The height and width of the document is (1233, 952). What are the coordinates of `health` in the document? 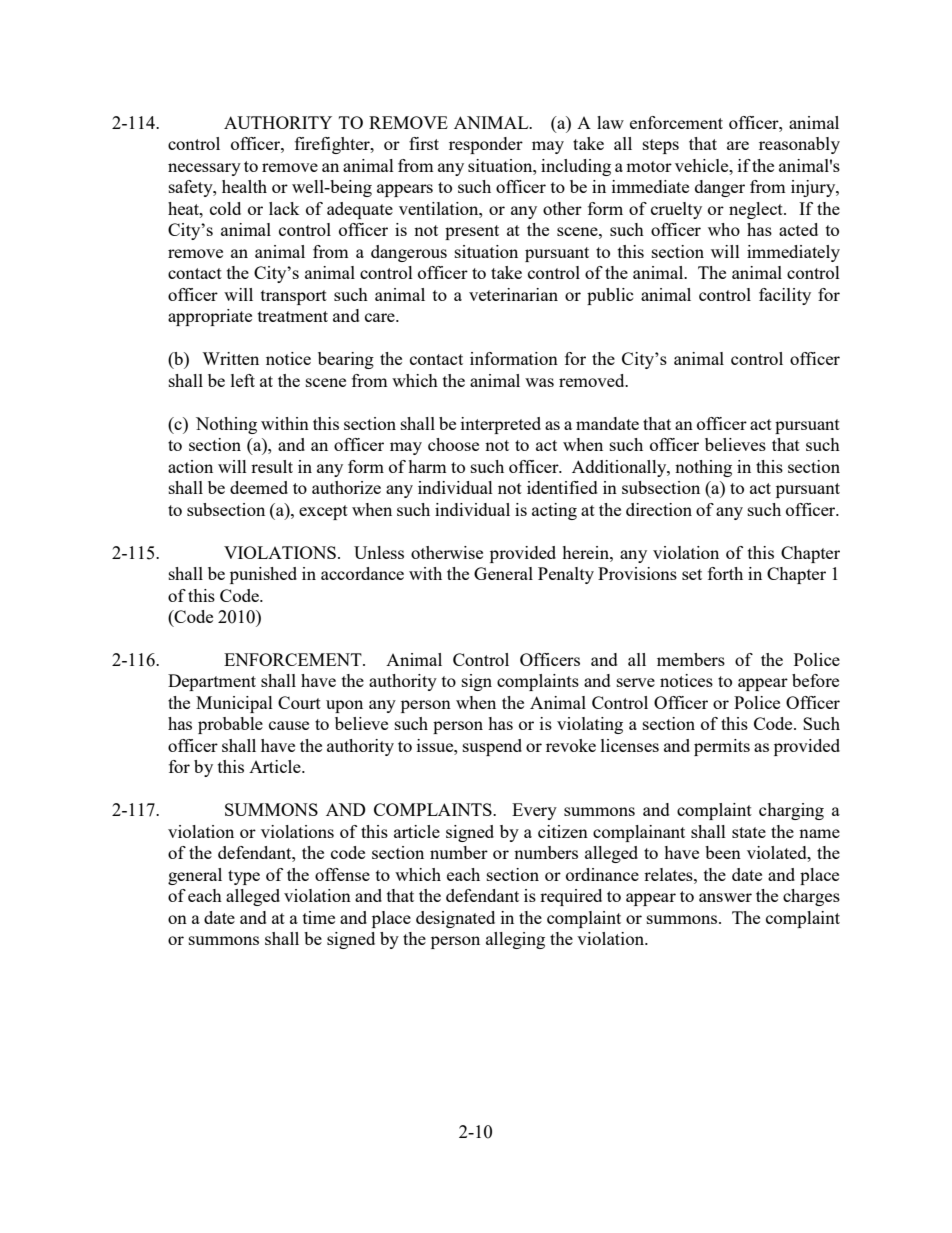 It's located at (244, 186).
